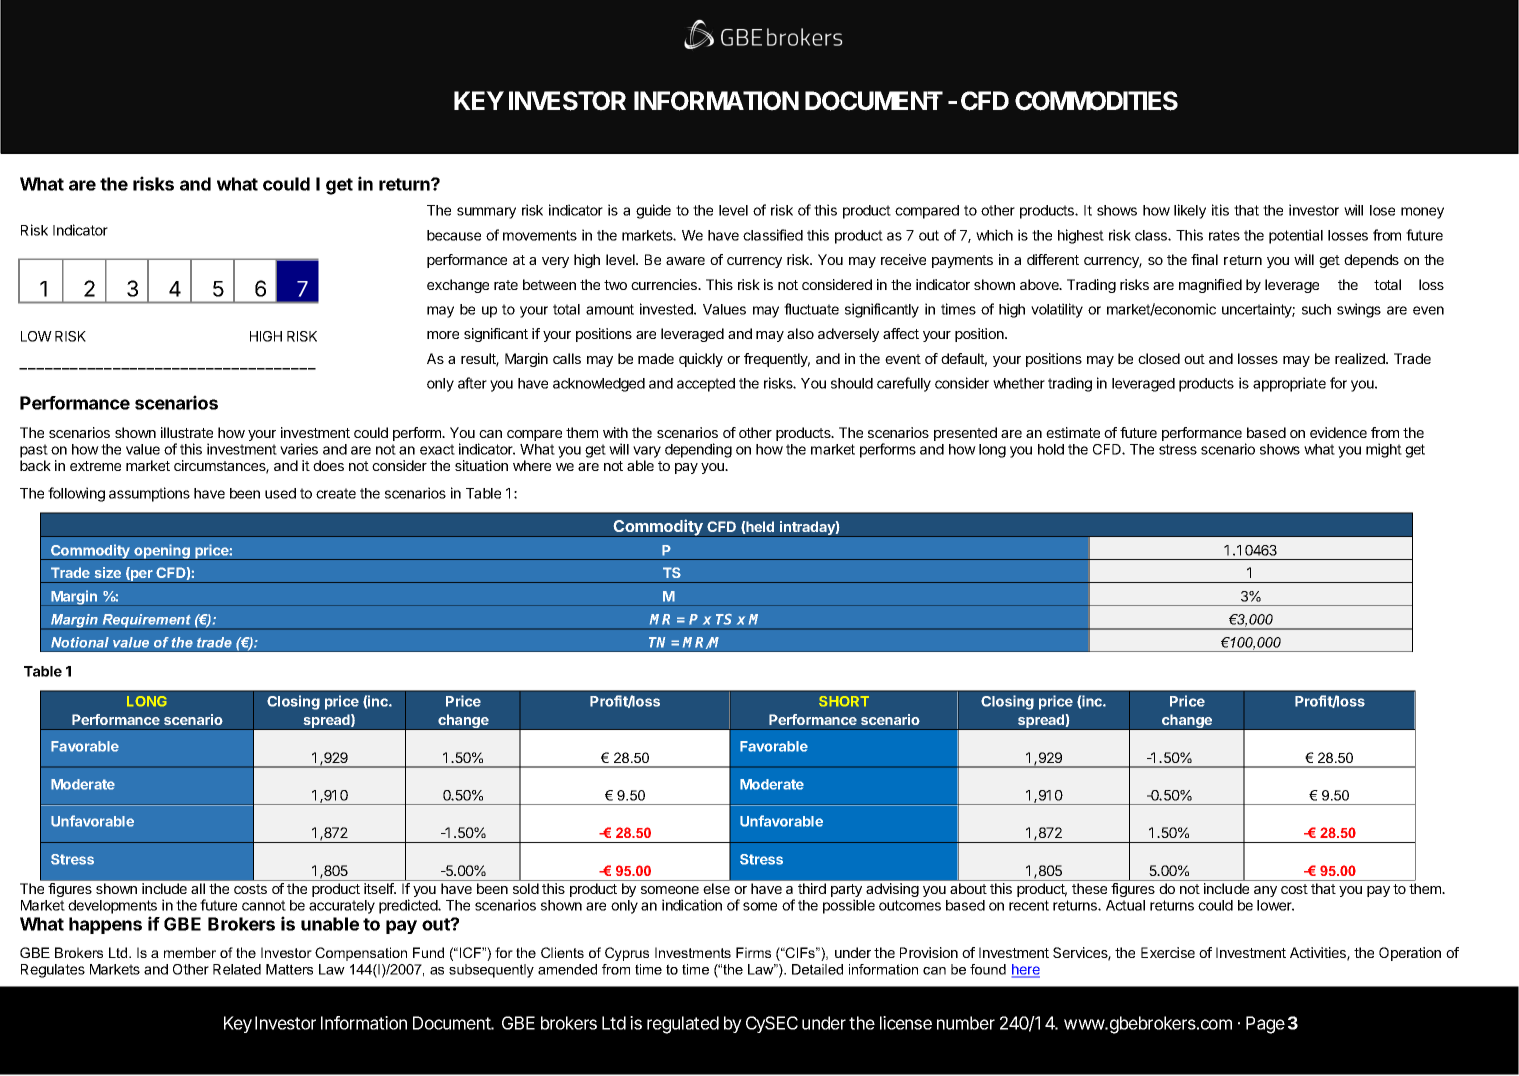  I want to click on regulated, so click(683, 1025).
